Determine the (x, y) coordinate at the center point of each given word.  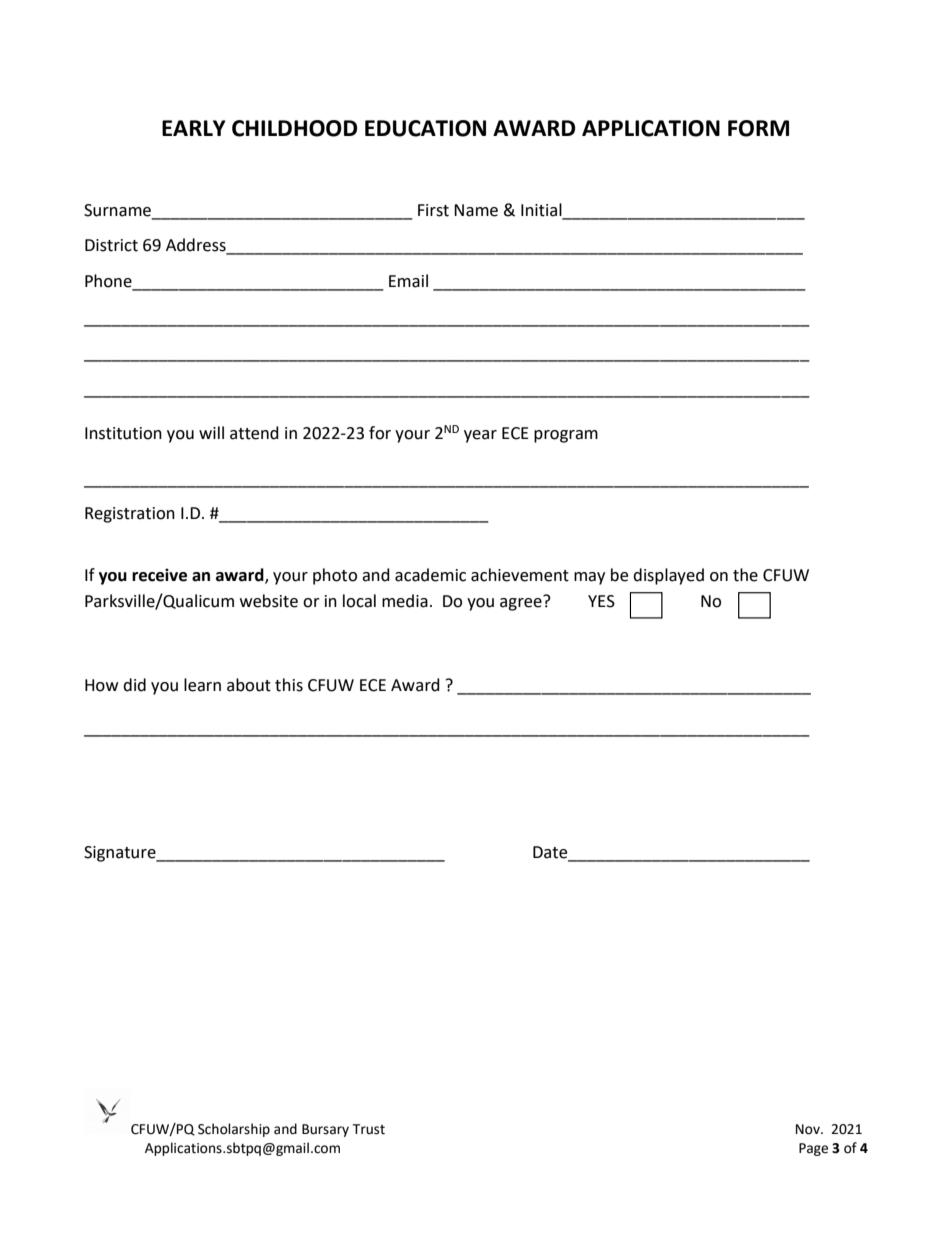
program (566, 436)
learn (202, 685)
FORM (758, 128)
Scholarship (234, 1130)
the (745, 575)
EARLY (194, 128)
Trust (368, 1129)
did (134, 685)
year (480, 436)
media (405, 601)
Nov (809, 1129)
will (211, 432)
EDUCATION (425, 128)
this (289, 685)
